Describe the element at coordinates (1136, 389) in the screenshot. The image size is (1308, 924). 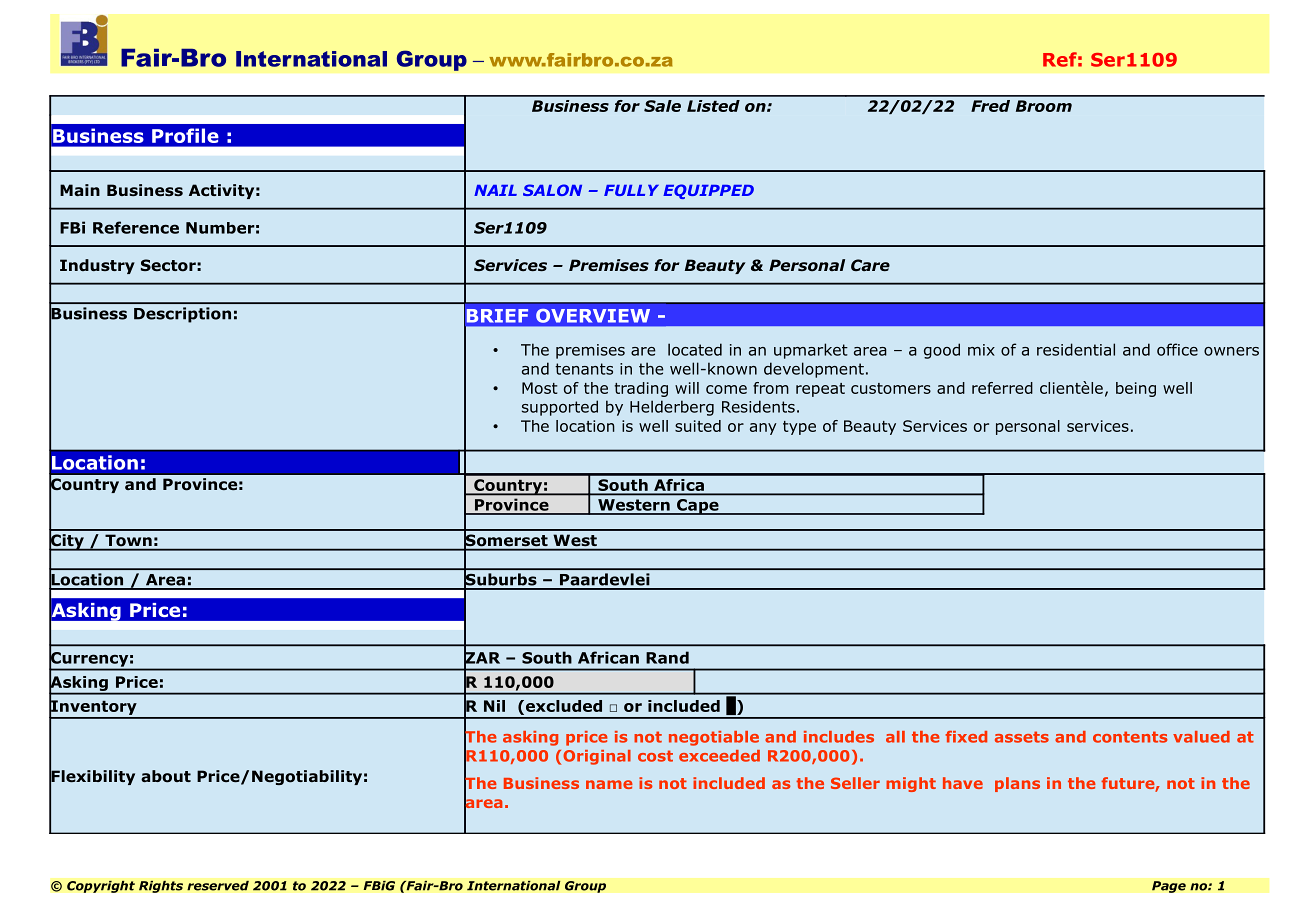
I see `being` at that location.
